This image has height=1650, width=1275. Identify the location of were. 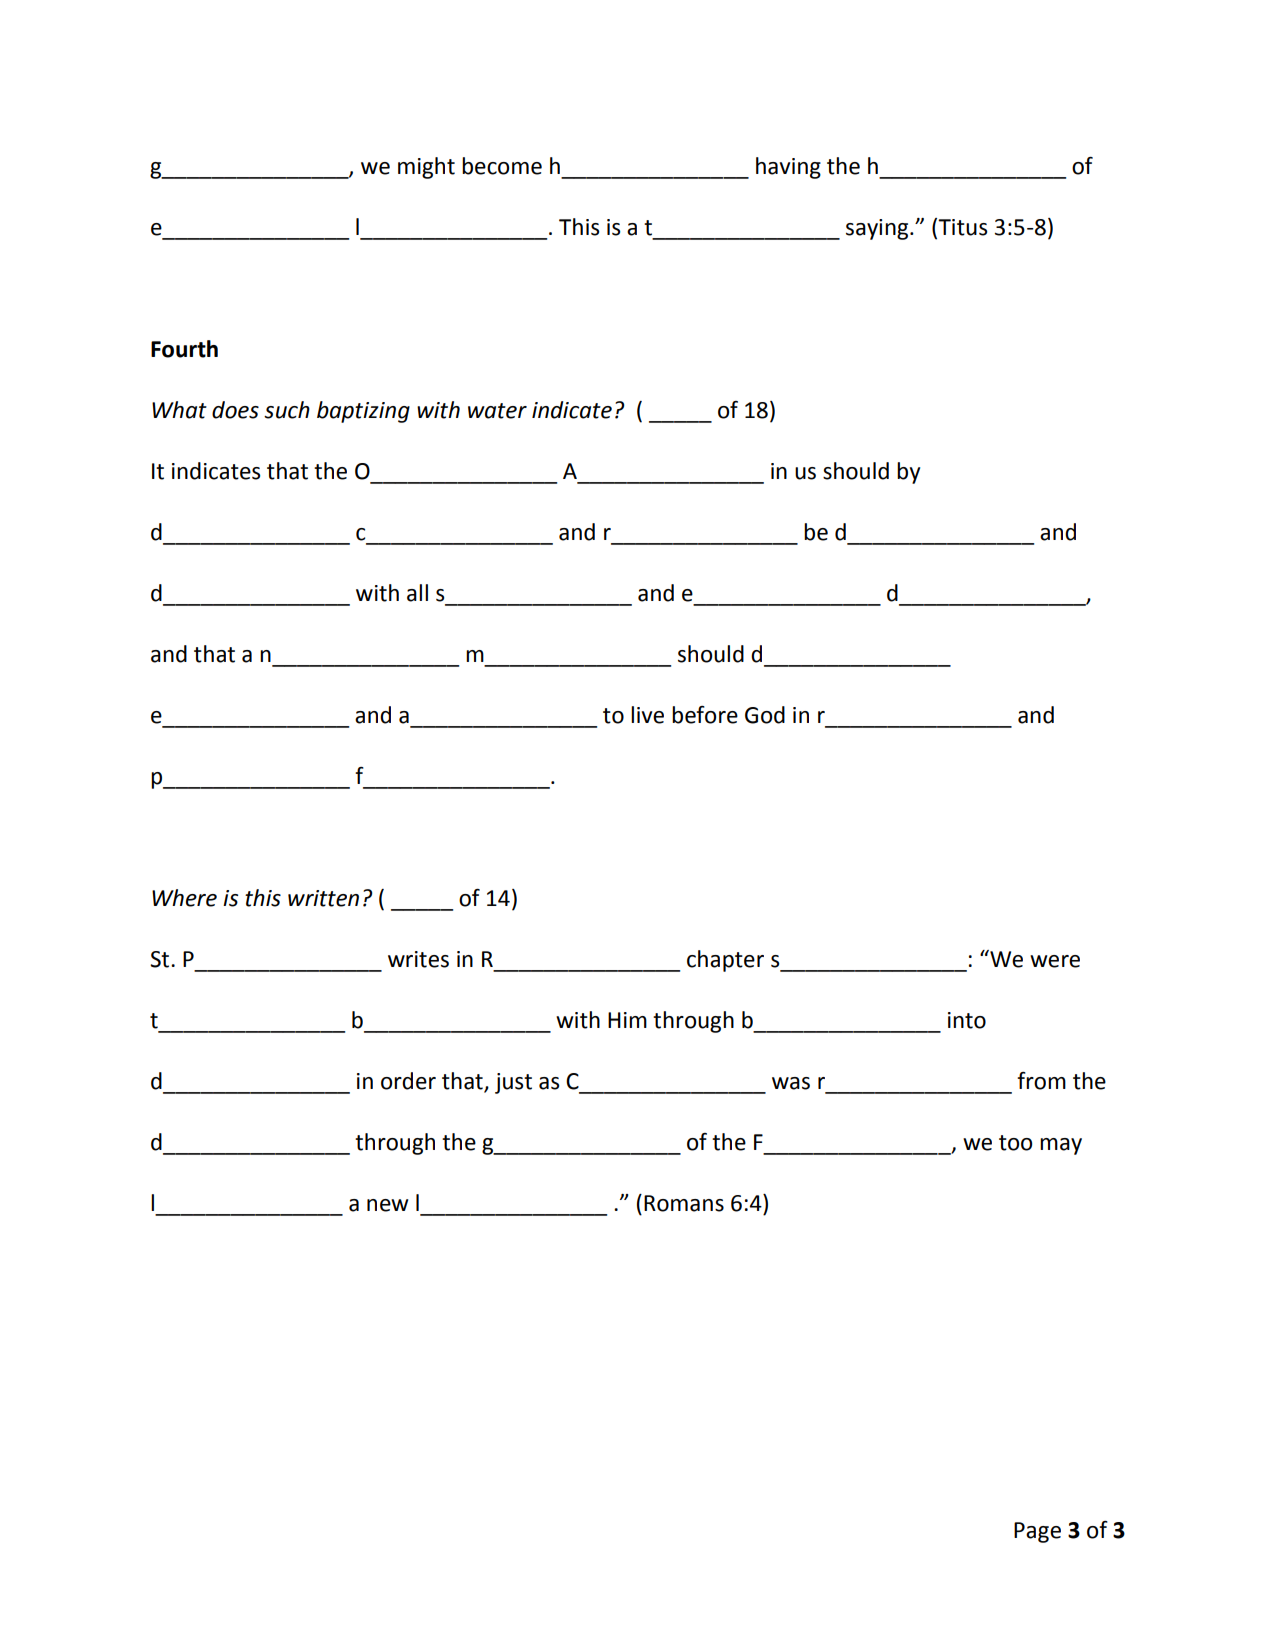
(1055, 961).
